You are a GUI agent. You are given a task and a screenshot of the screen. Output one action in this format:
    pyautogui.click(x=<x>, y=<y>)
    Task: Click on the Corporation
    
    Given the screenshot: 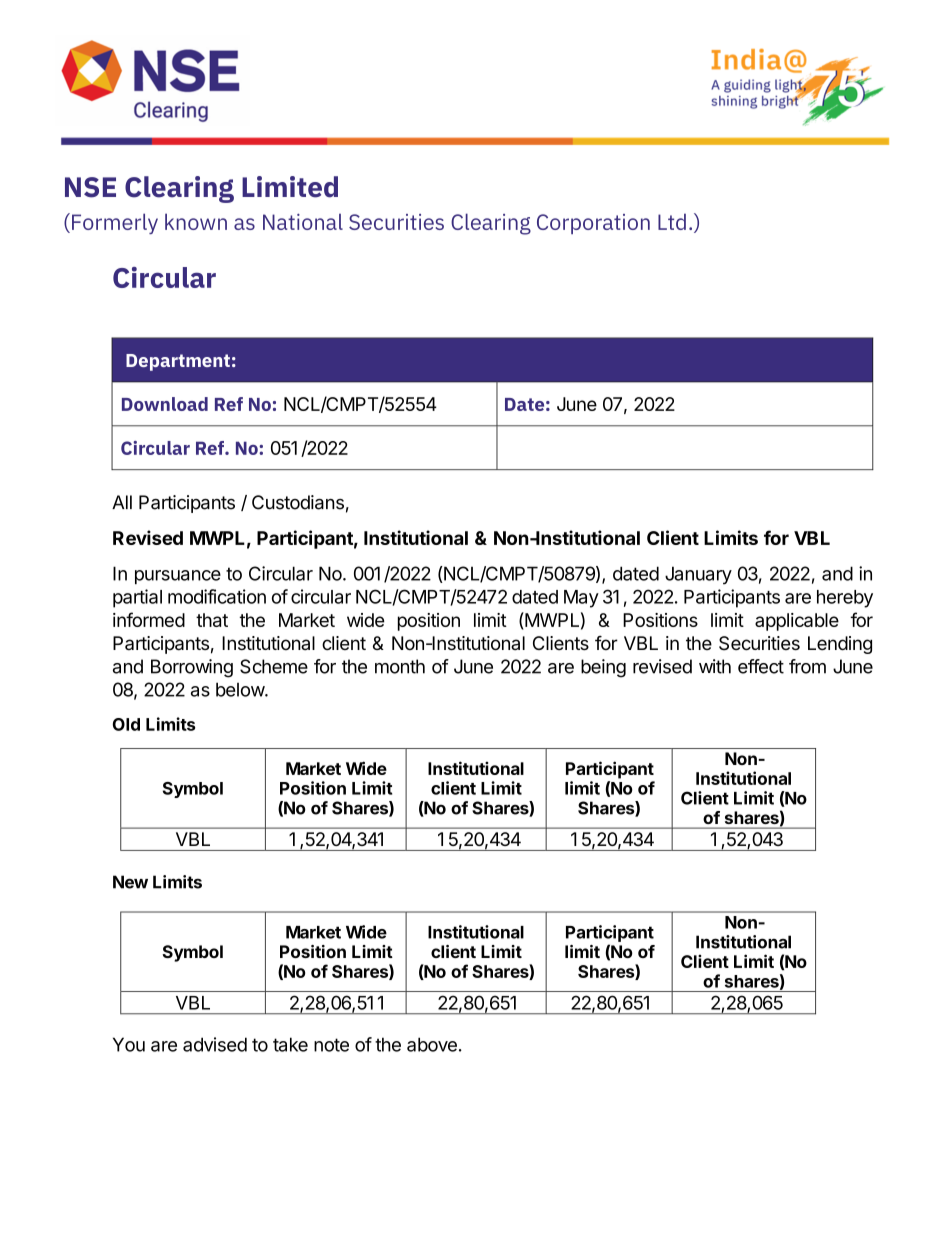 What is the action you would take?
    pyautogui.click(x=593, y=224)
